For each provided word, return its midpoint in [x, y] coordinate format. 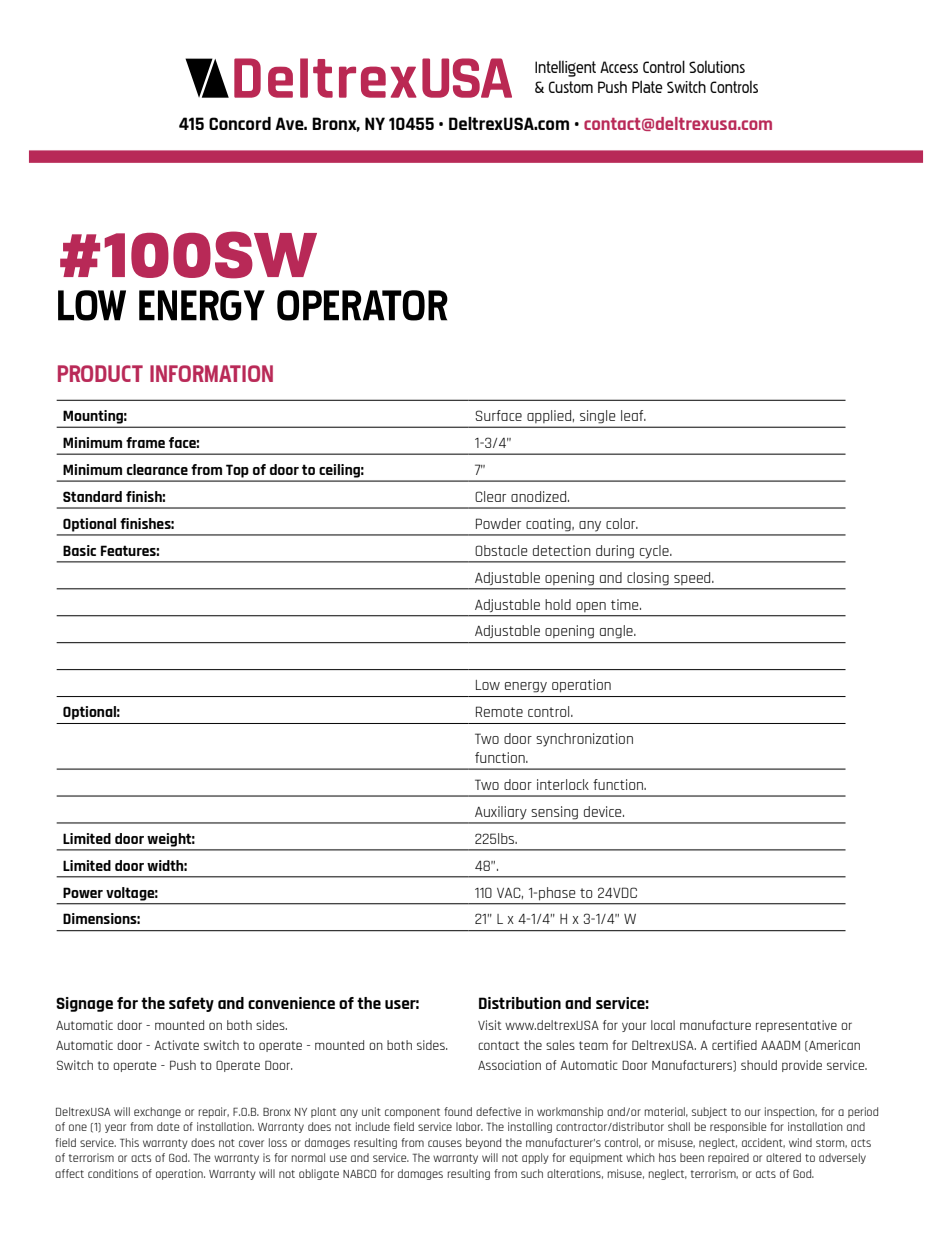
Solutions [717, 67]
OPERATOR [362, 305]
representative [796, 1026]
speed [693, 578]
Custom [571, 87]
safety [191, 1004]
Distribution [520, 1003]
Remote [499, 711]
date [168, 1126]
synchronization [584, 740]
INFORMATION [211, 373]
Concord [240, 123]
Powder [498, 523]
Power [83, 892]
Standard [92, 496]
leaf [633, 415]
